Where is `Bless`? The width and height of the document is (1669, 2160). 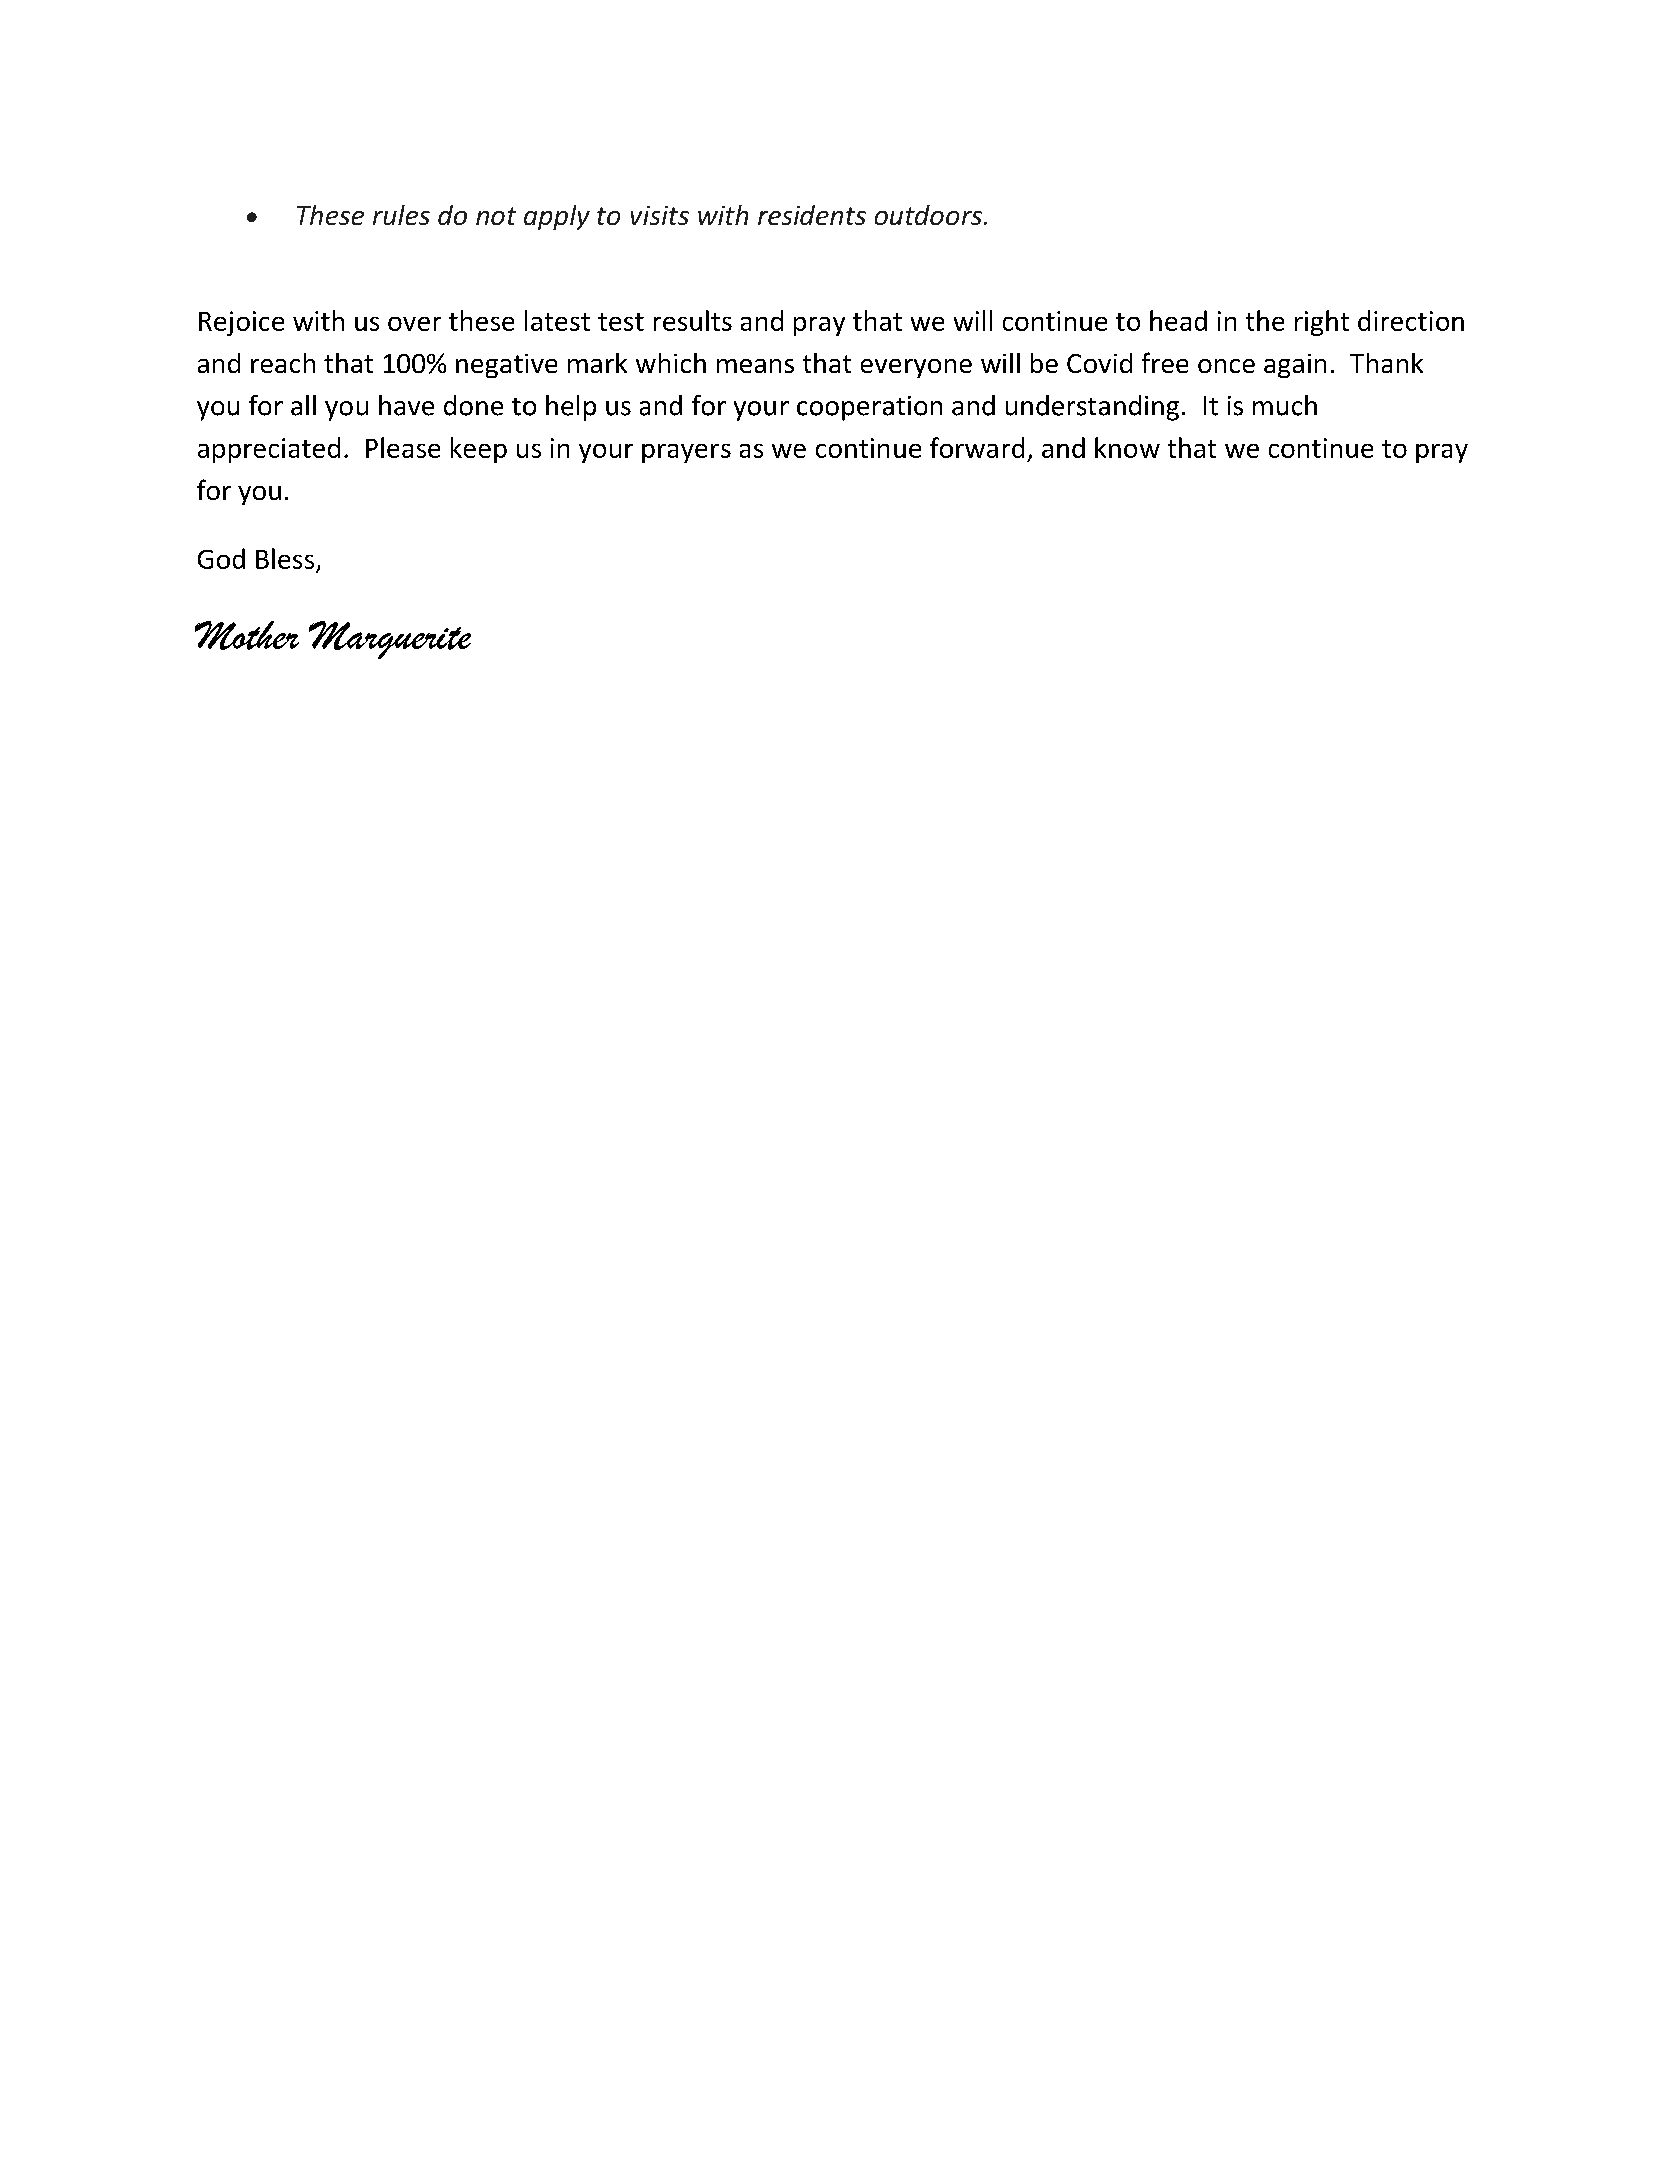
Bless is located at coordinates (285, 558).
